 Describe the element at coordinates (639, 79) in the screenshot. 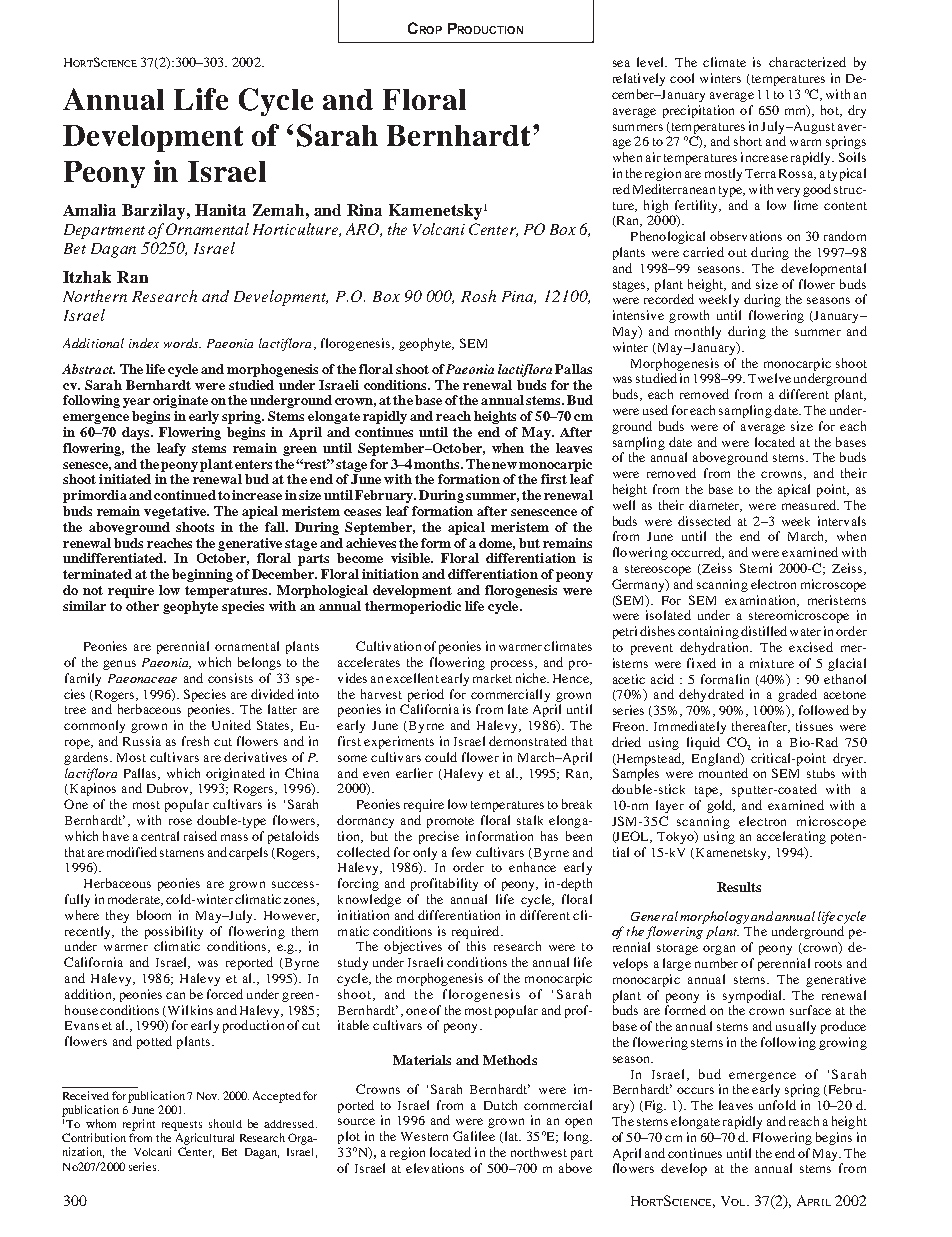

I see `relatively` at that location.
